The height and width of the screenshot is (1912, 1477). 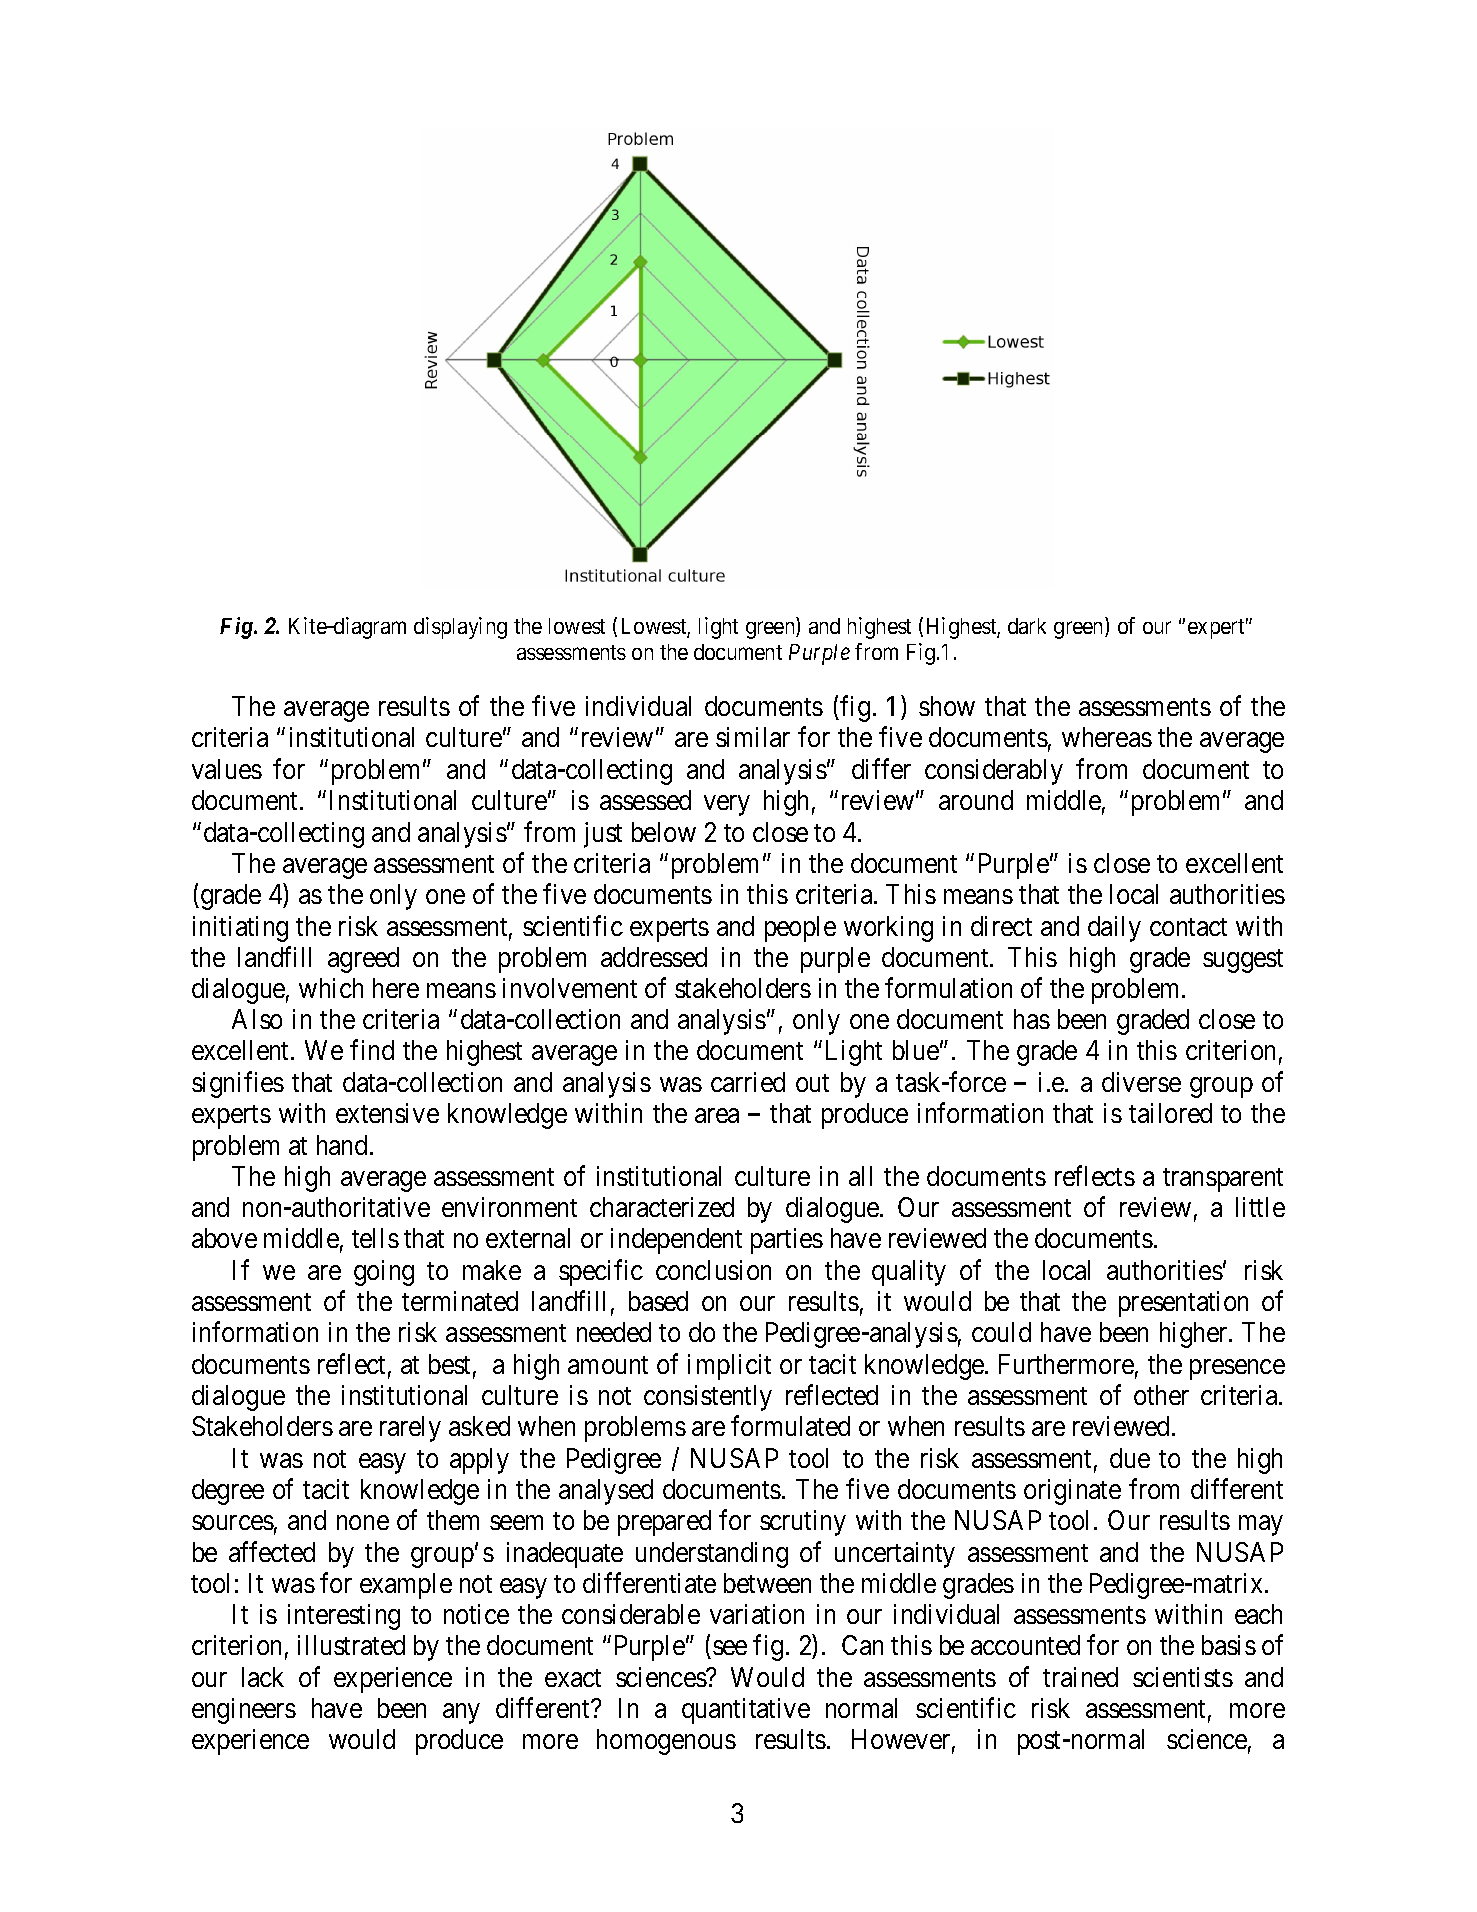 What do you see at coordinates (342, 1145) in the screenshot?
I see `hand` at bounding box center [342, 1145].
